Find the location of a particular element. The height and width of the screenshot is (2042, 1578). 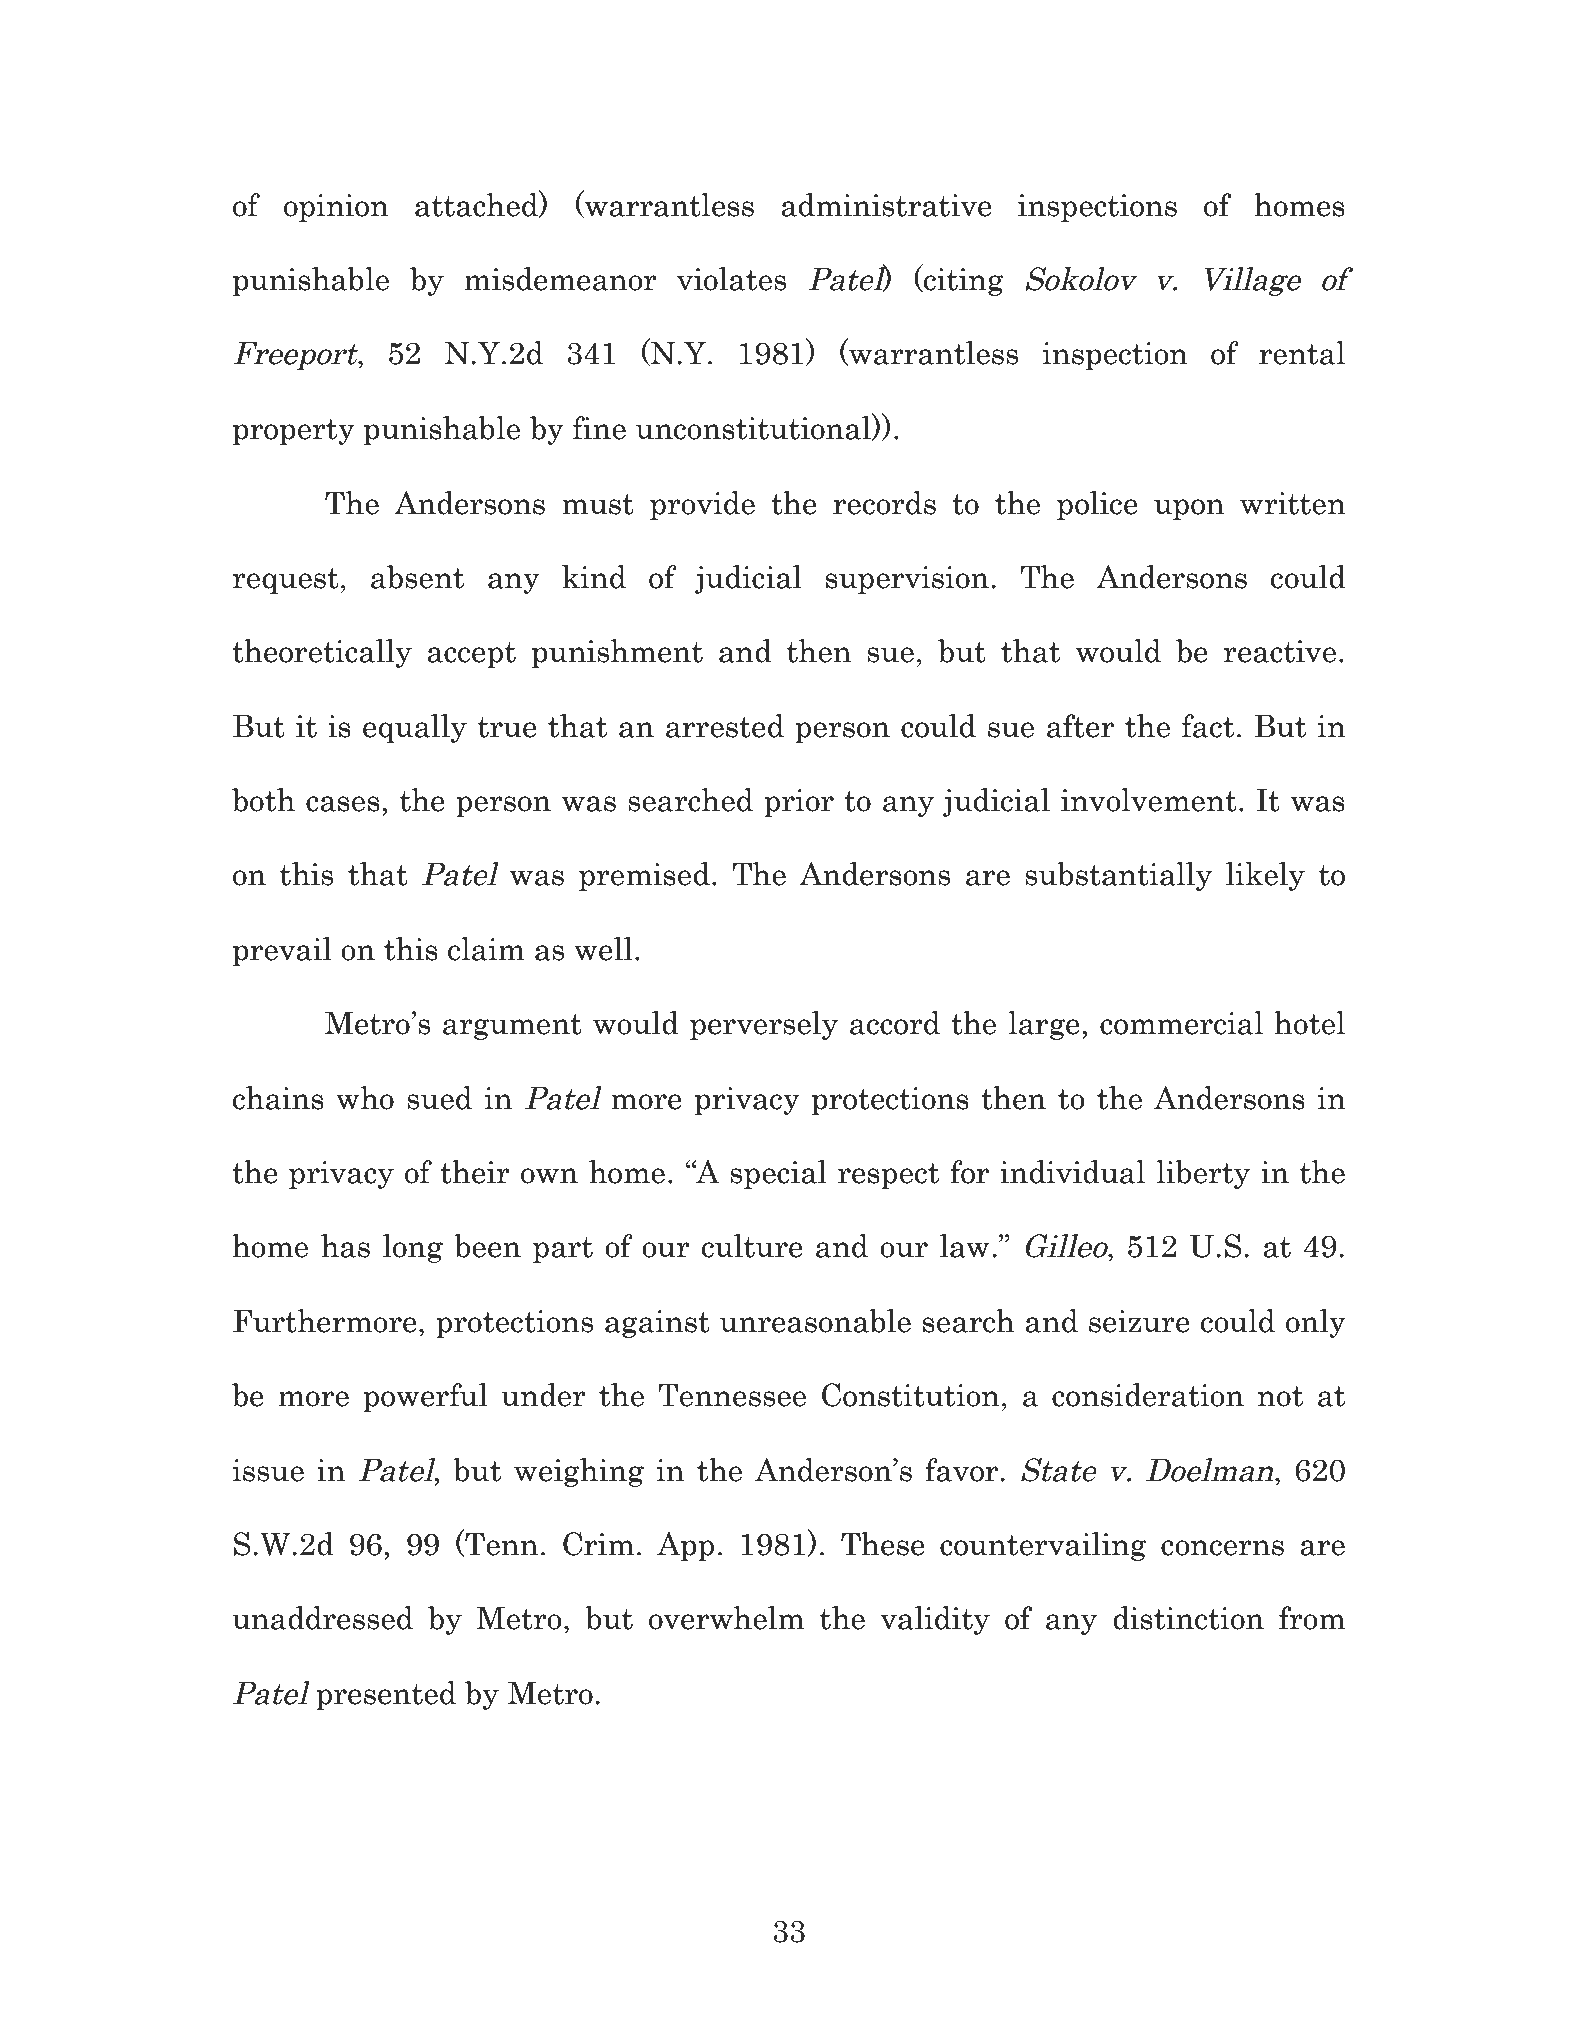

supervision is located at coordinates (907, 580).
